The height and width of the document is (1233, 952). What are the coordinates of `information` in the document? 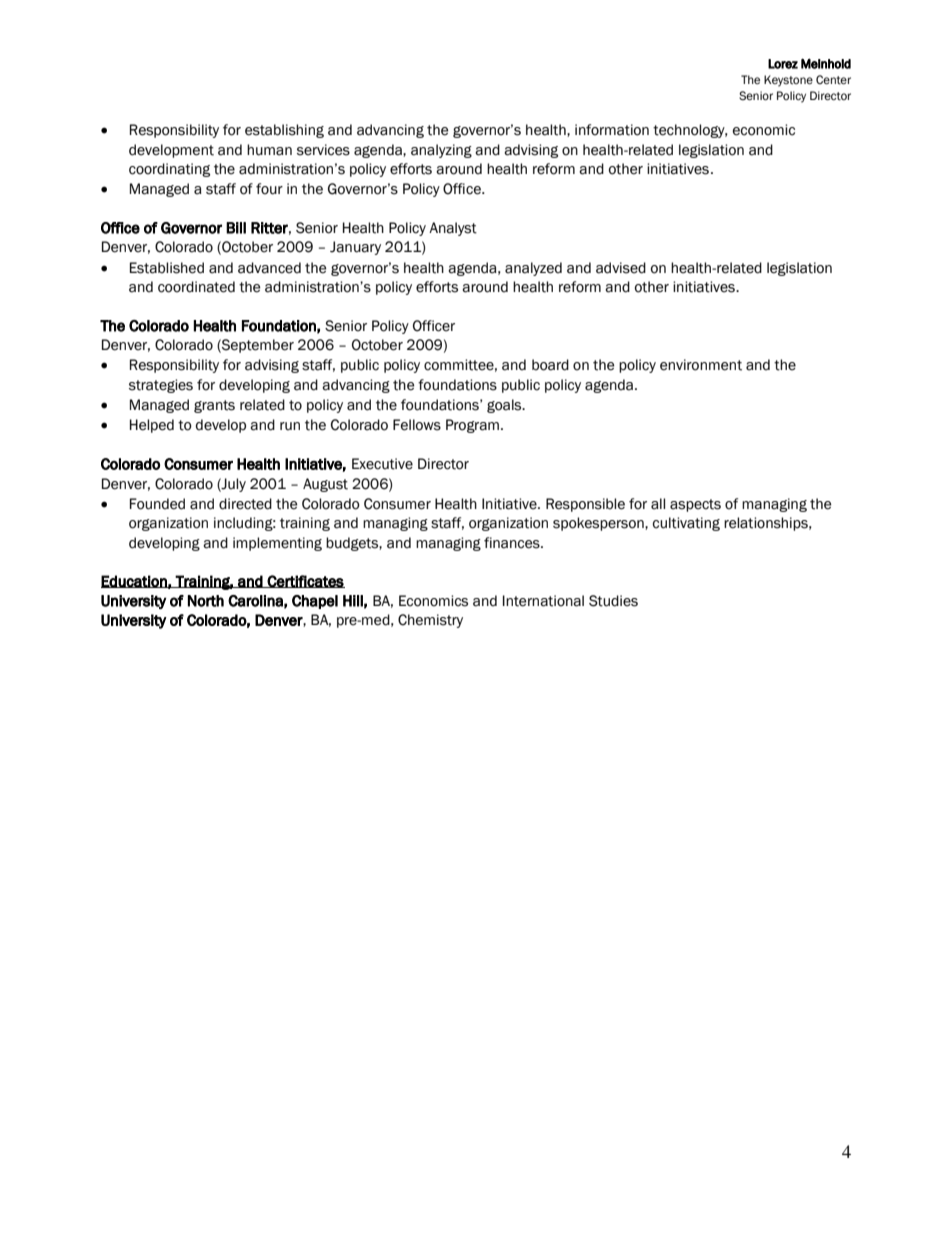 It's located at (612, 130).
